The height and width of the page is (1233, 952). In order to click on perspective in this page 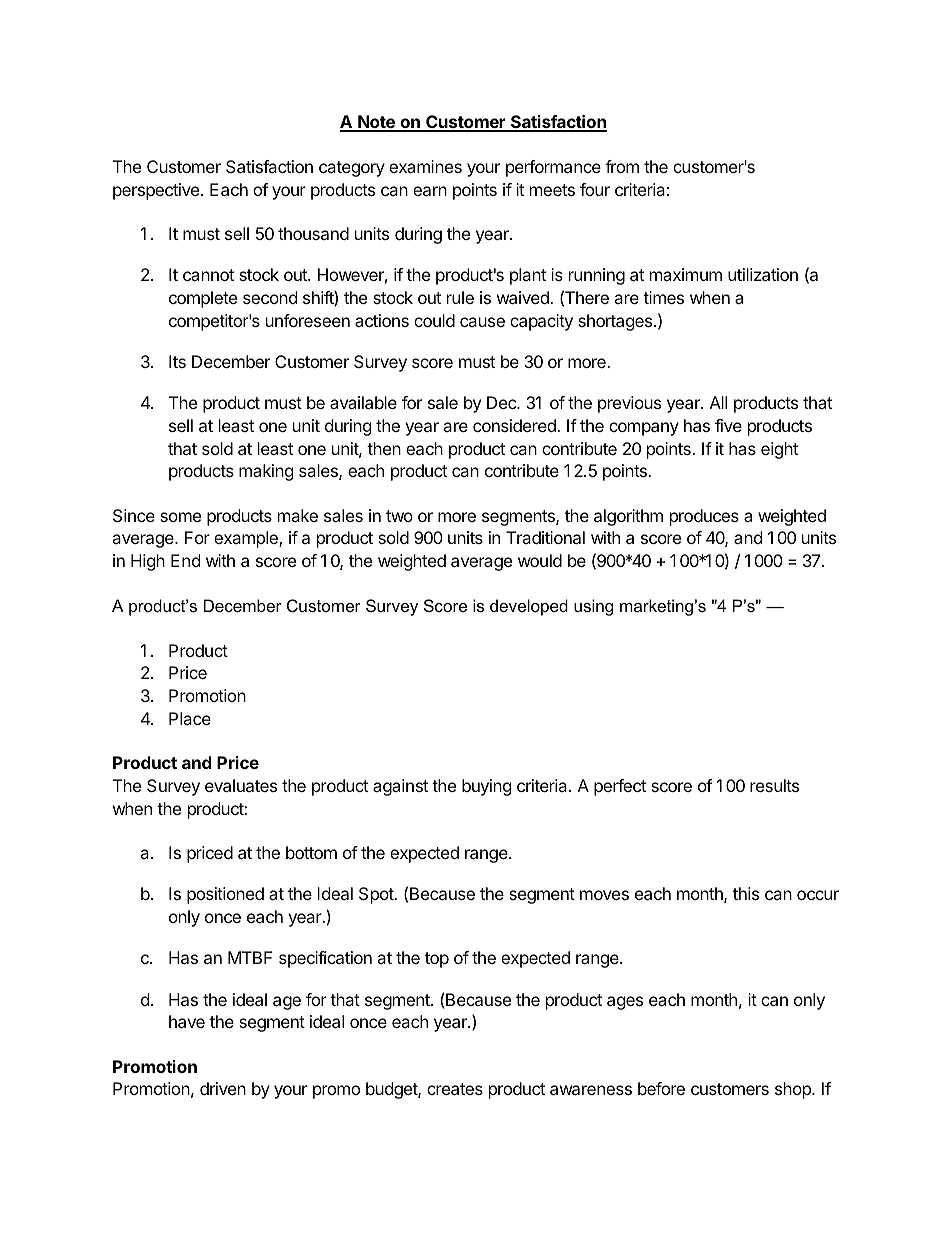, I will do `click(157, 191)`.
